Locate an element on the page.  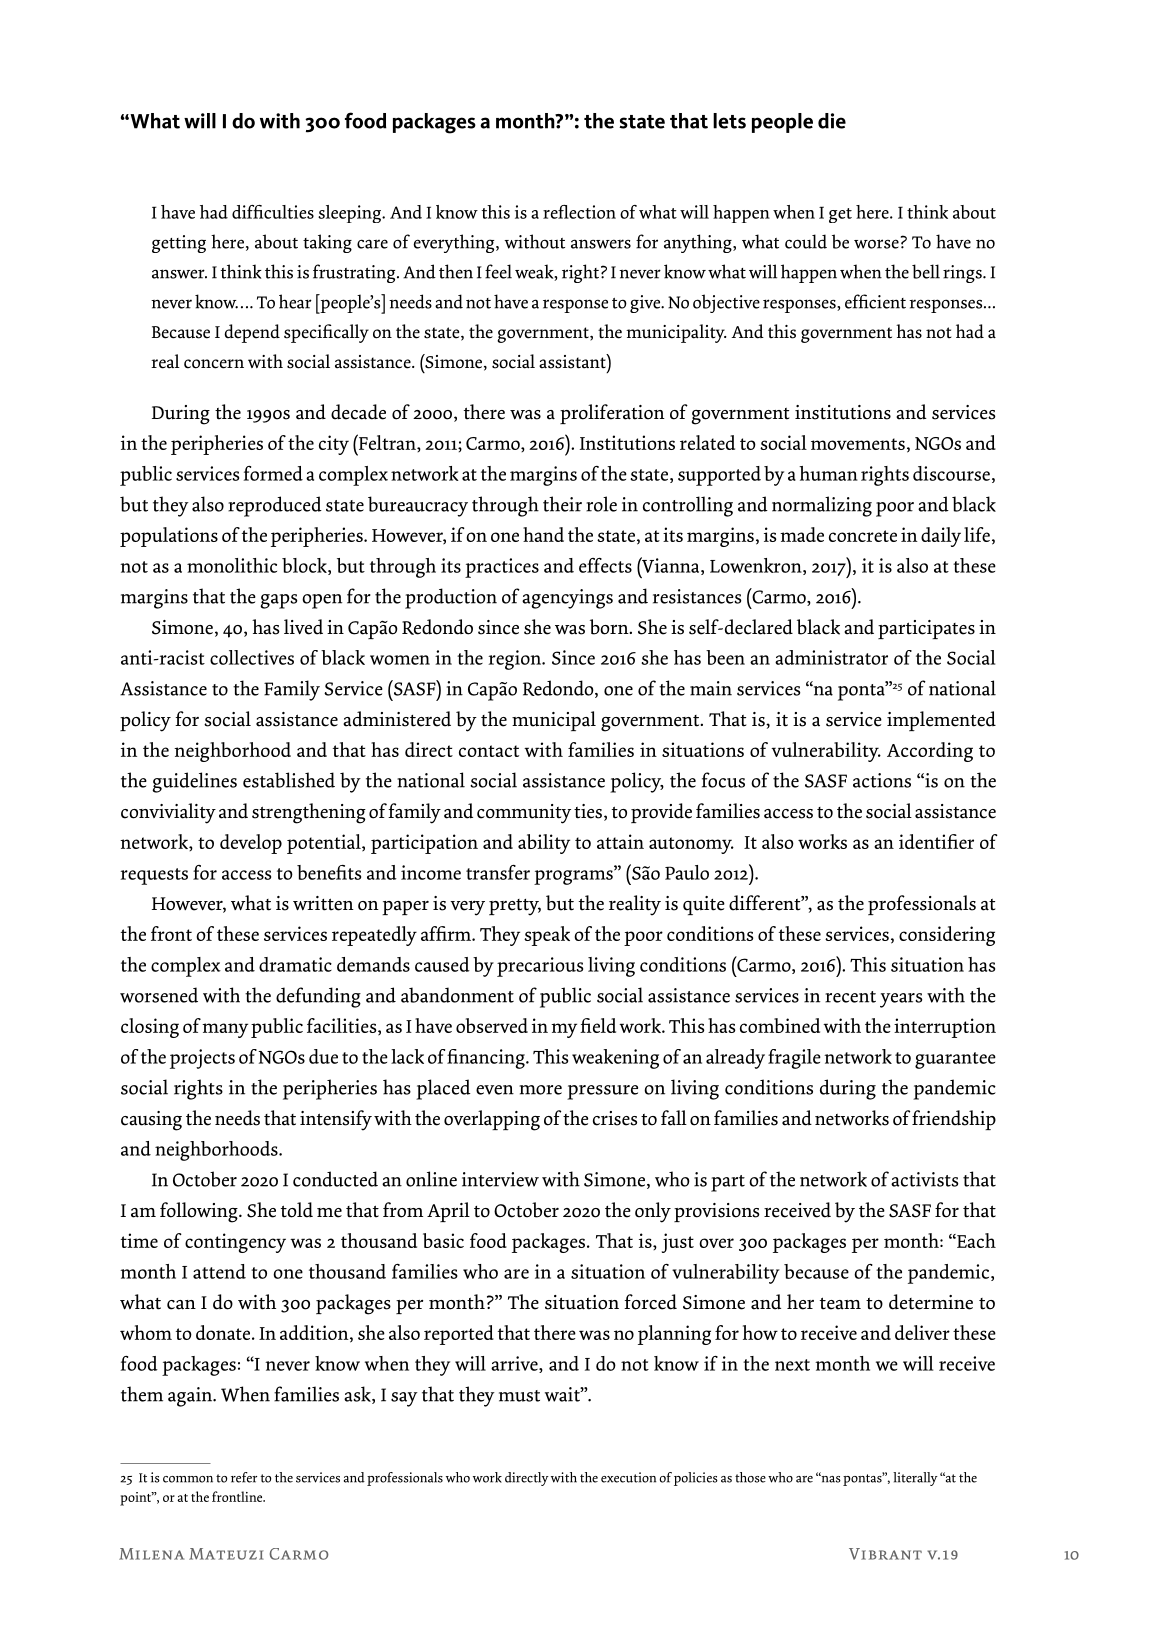
reflection is located at coordinates (579, 212).
